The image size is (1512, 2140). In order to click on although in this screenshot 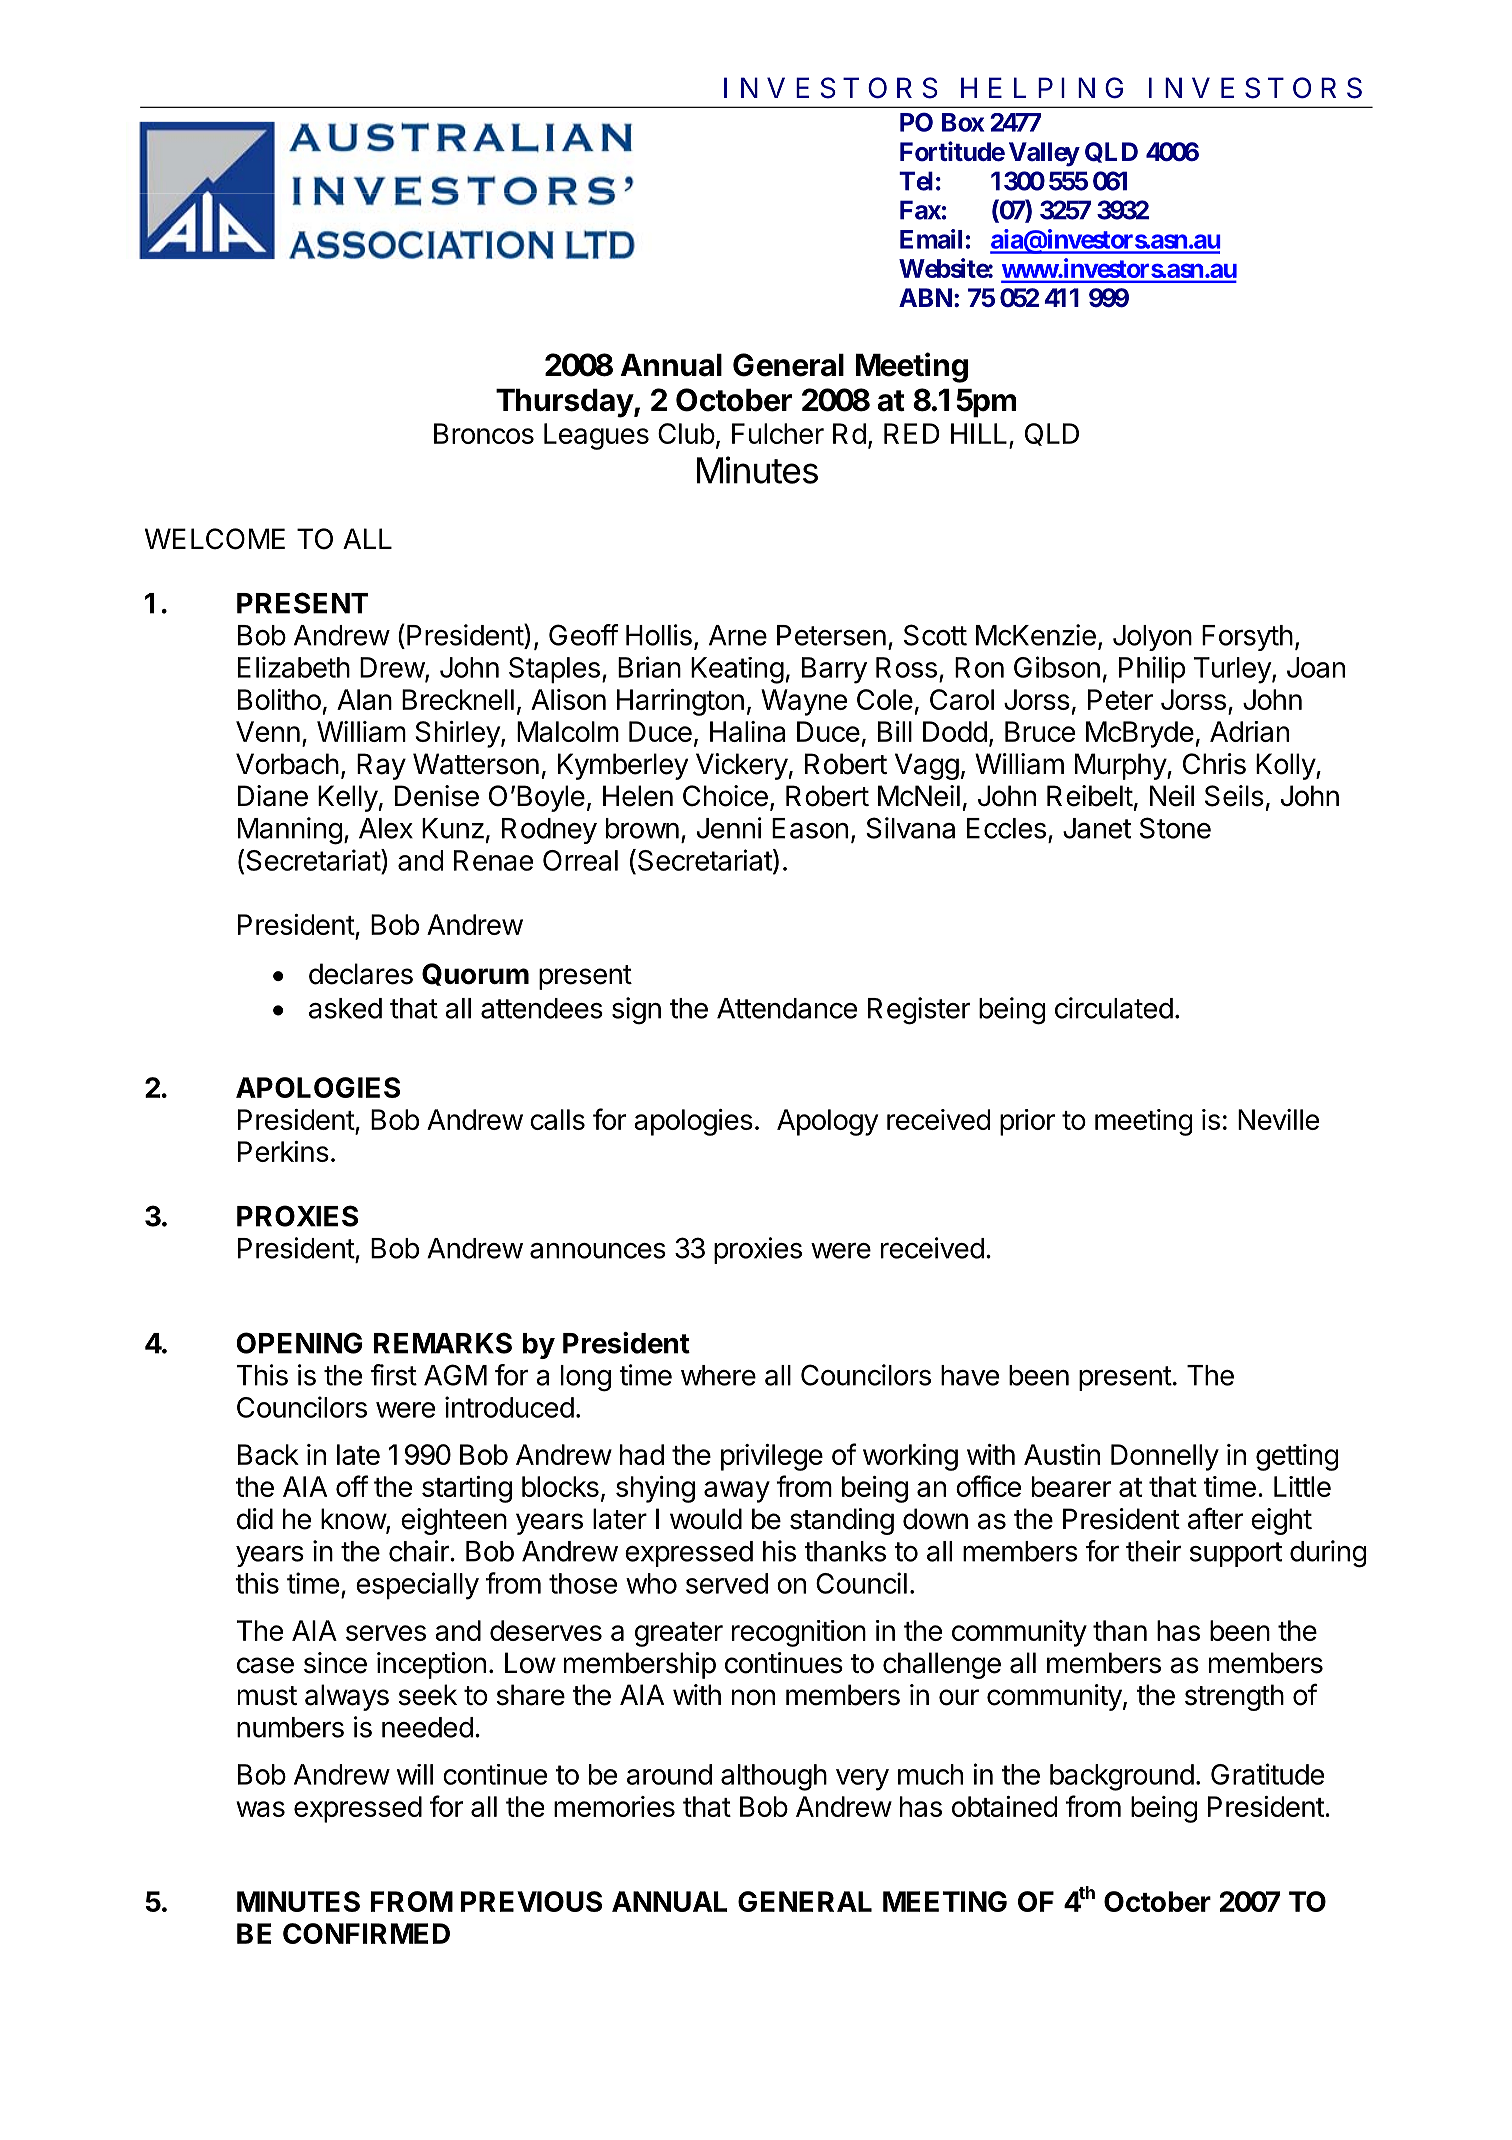, I will do `click(774, 1777)`.
